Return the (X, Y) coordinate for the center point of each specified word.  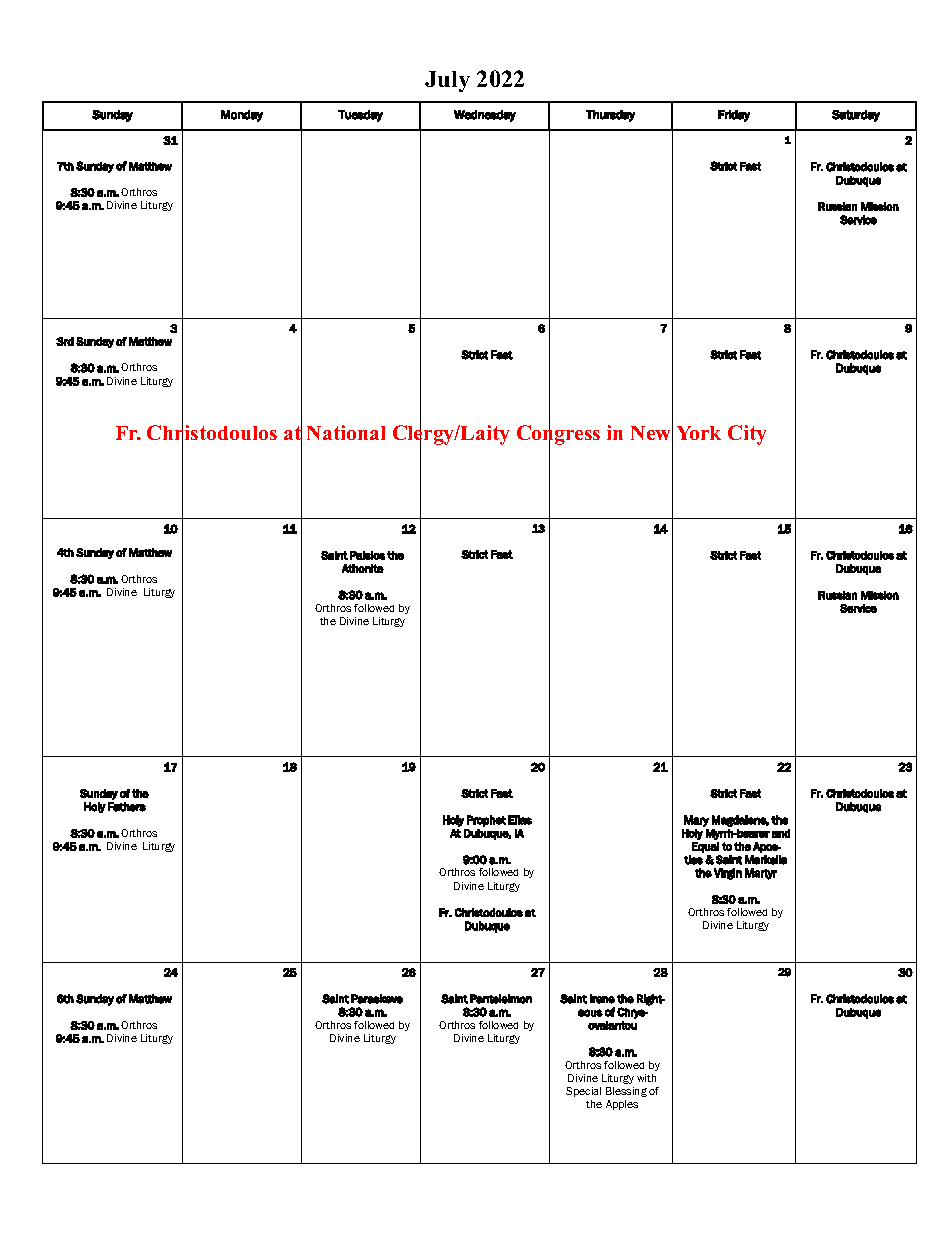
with (646, 1078)
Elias (520, 820)
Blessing (626, 1092)
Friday (734, 116)
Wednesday (485, 116)
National (346, 432)
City (747, 435)
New (652, 433)
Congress (558, 435)
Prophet (486, 821)
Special (583, 1092)
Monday (242, 116)
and (781, 833)
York (699, 433)
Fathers (127, 807)
